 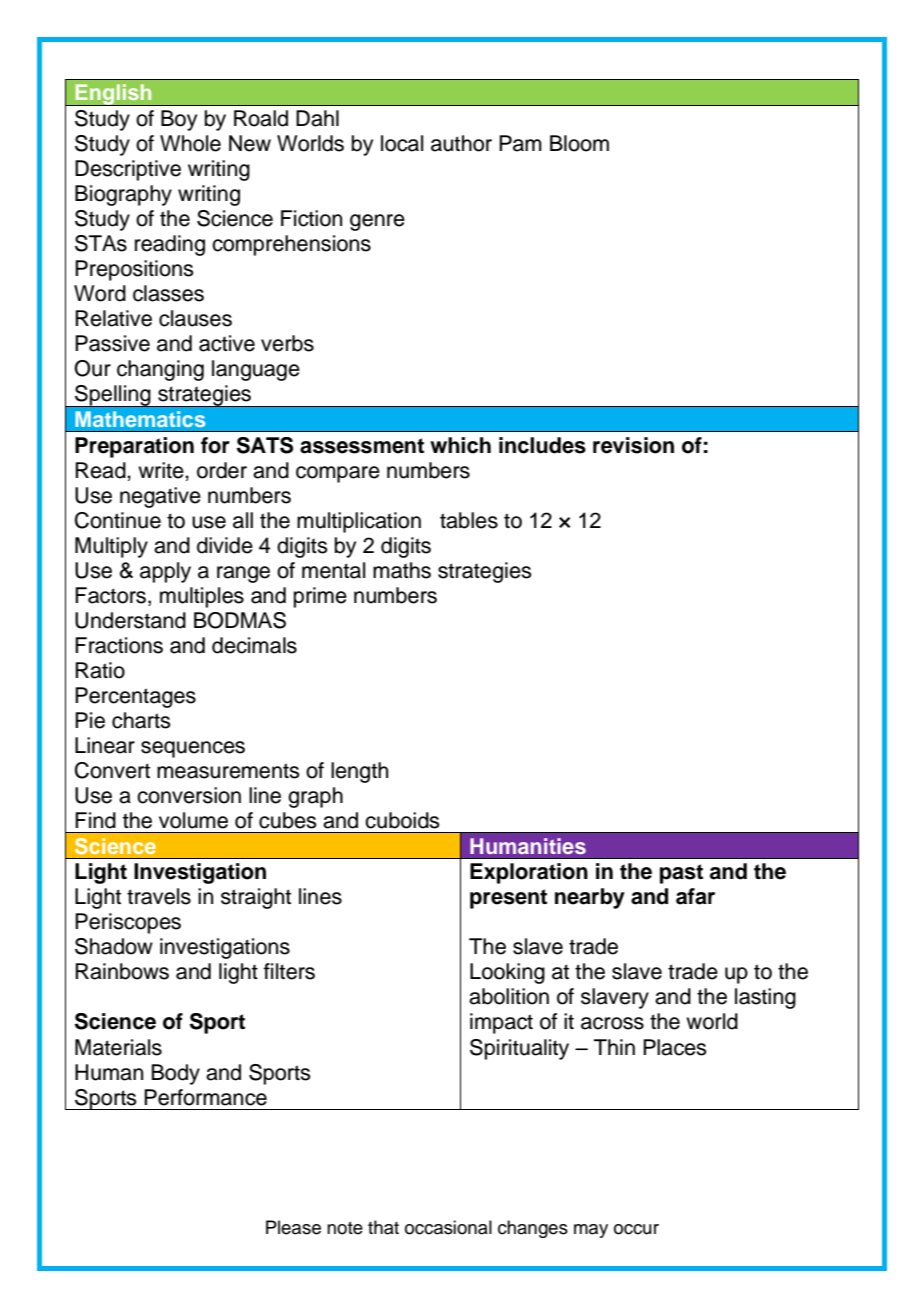 What do you see at coordinates (160, 497) in the document?
I see `negative` at bounding box center [160, 497].
